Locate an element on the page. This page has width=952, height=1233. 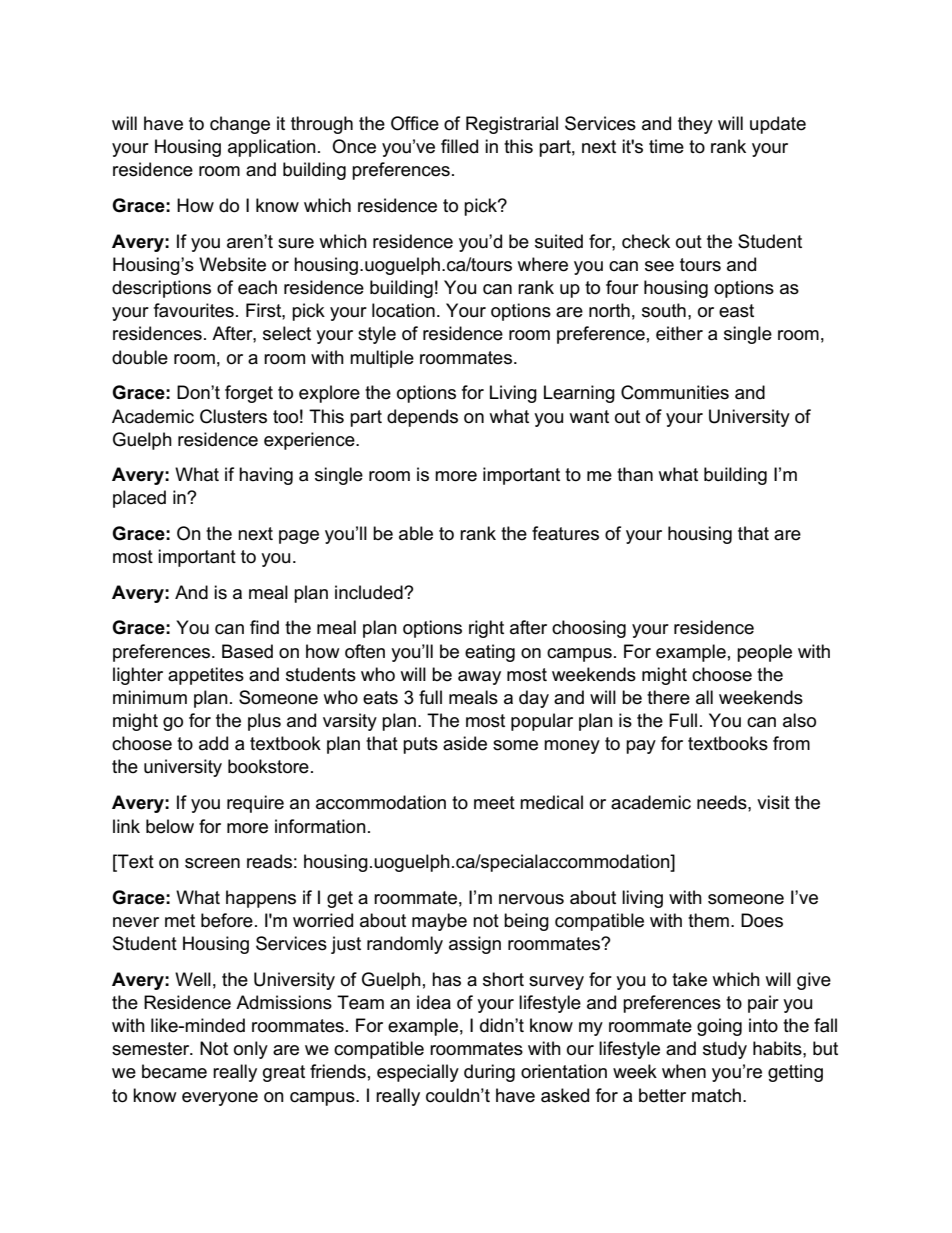
study is located at coordinates (725, 1050).
